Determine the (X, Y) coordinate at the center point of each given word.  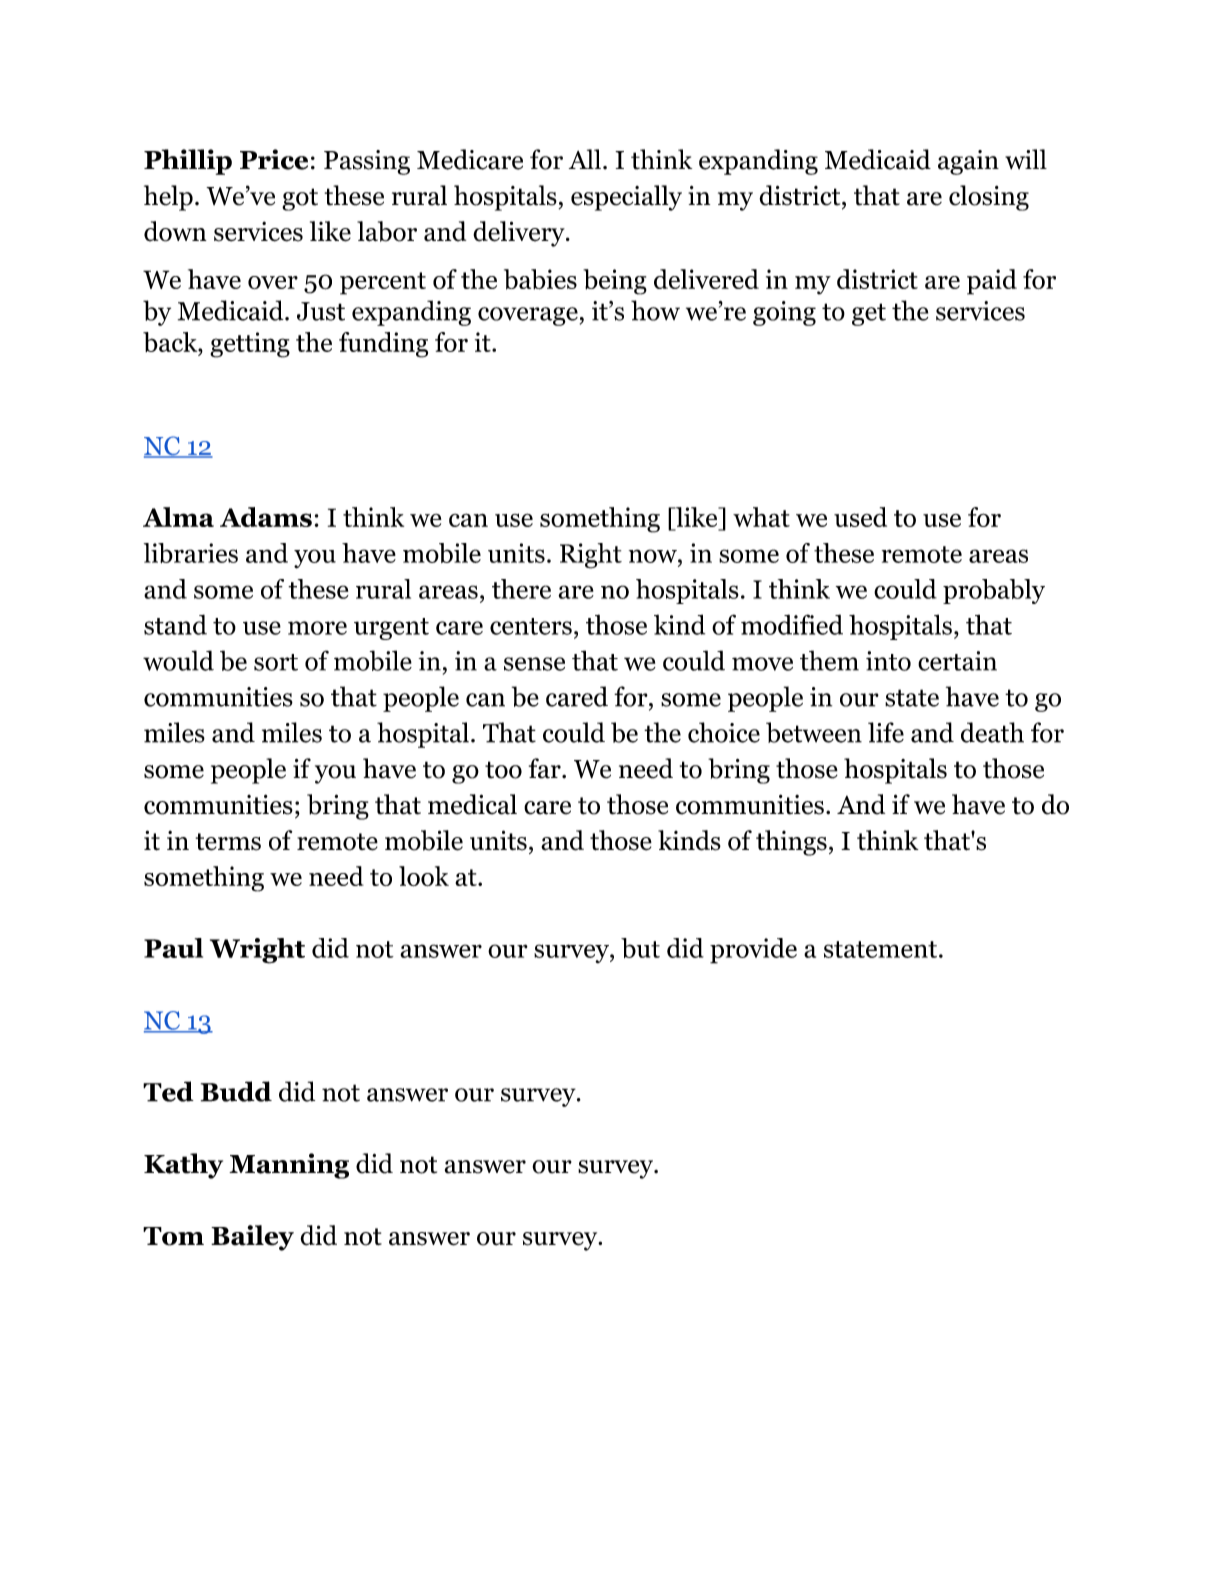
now (654, 556)
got (300, 199)
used (860, 517)
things (791, 843)
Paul (173, 948)
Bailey (252, 1238)
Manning (289, 1166)
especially (626, 198)
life (886, 732)
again (968, 162)
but (640, 948)
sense (534, 664)
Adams (266, 517)
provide (753, 951)
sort (276, 662)
